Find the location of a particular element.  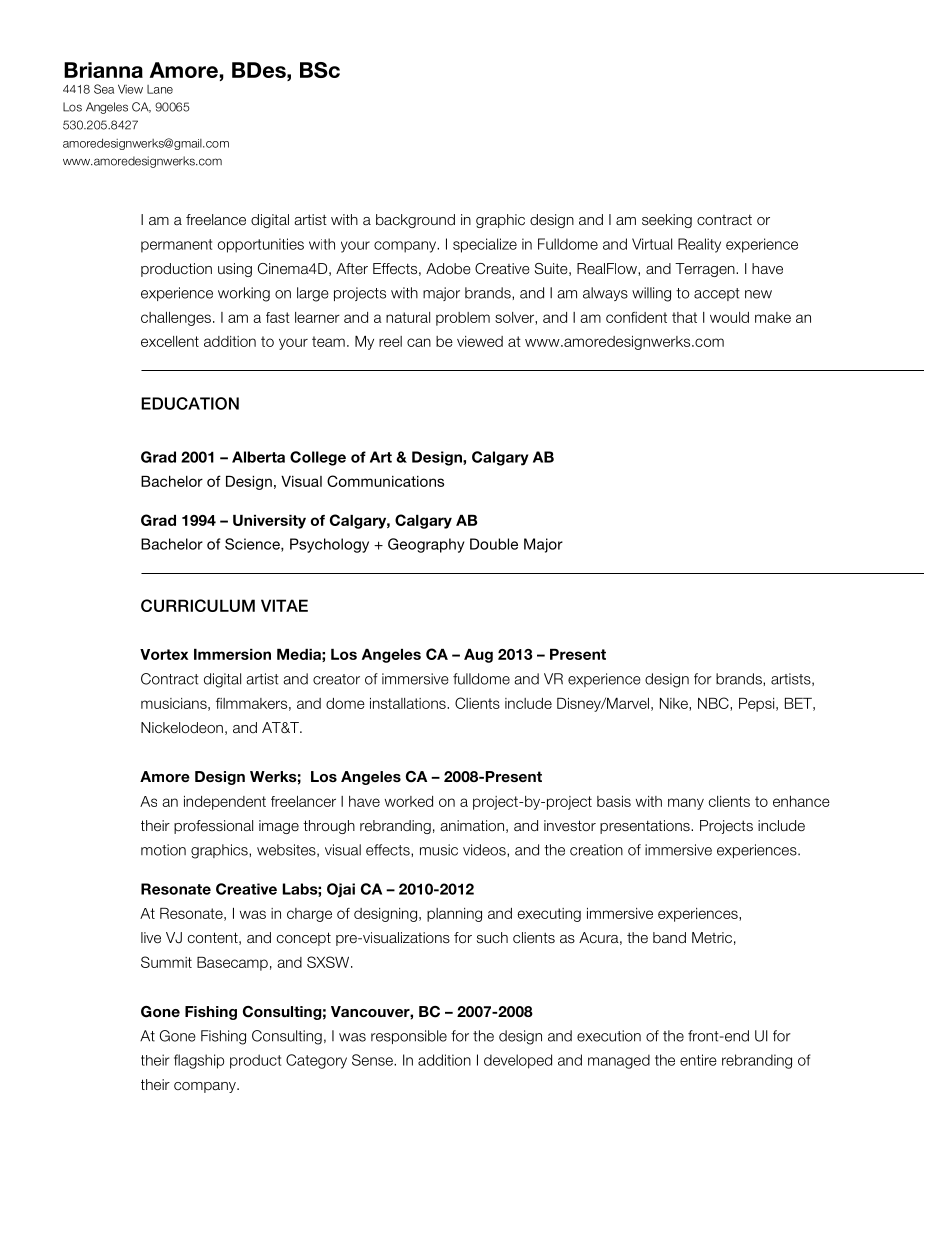

flagship is located at coordinates (199, 1061).
